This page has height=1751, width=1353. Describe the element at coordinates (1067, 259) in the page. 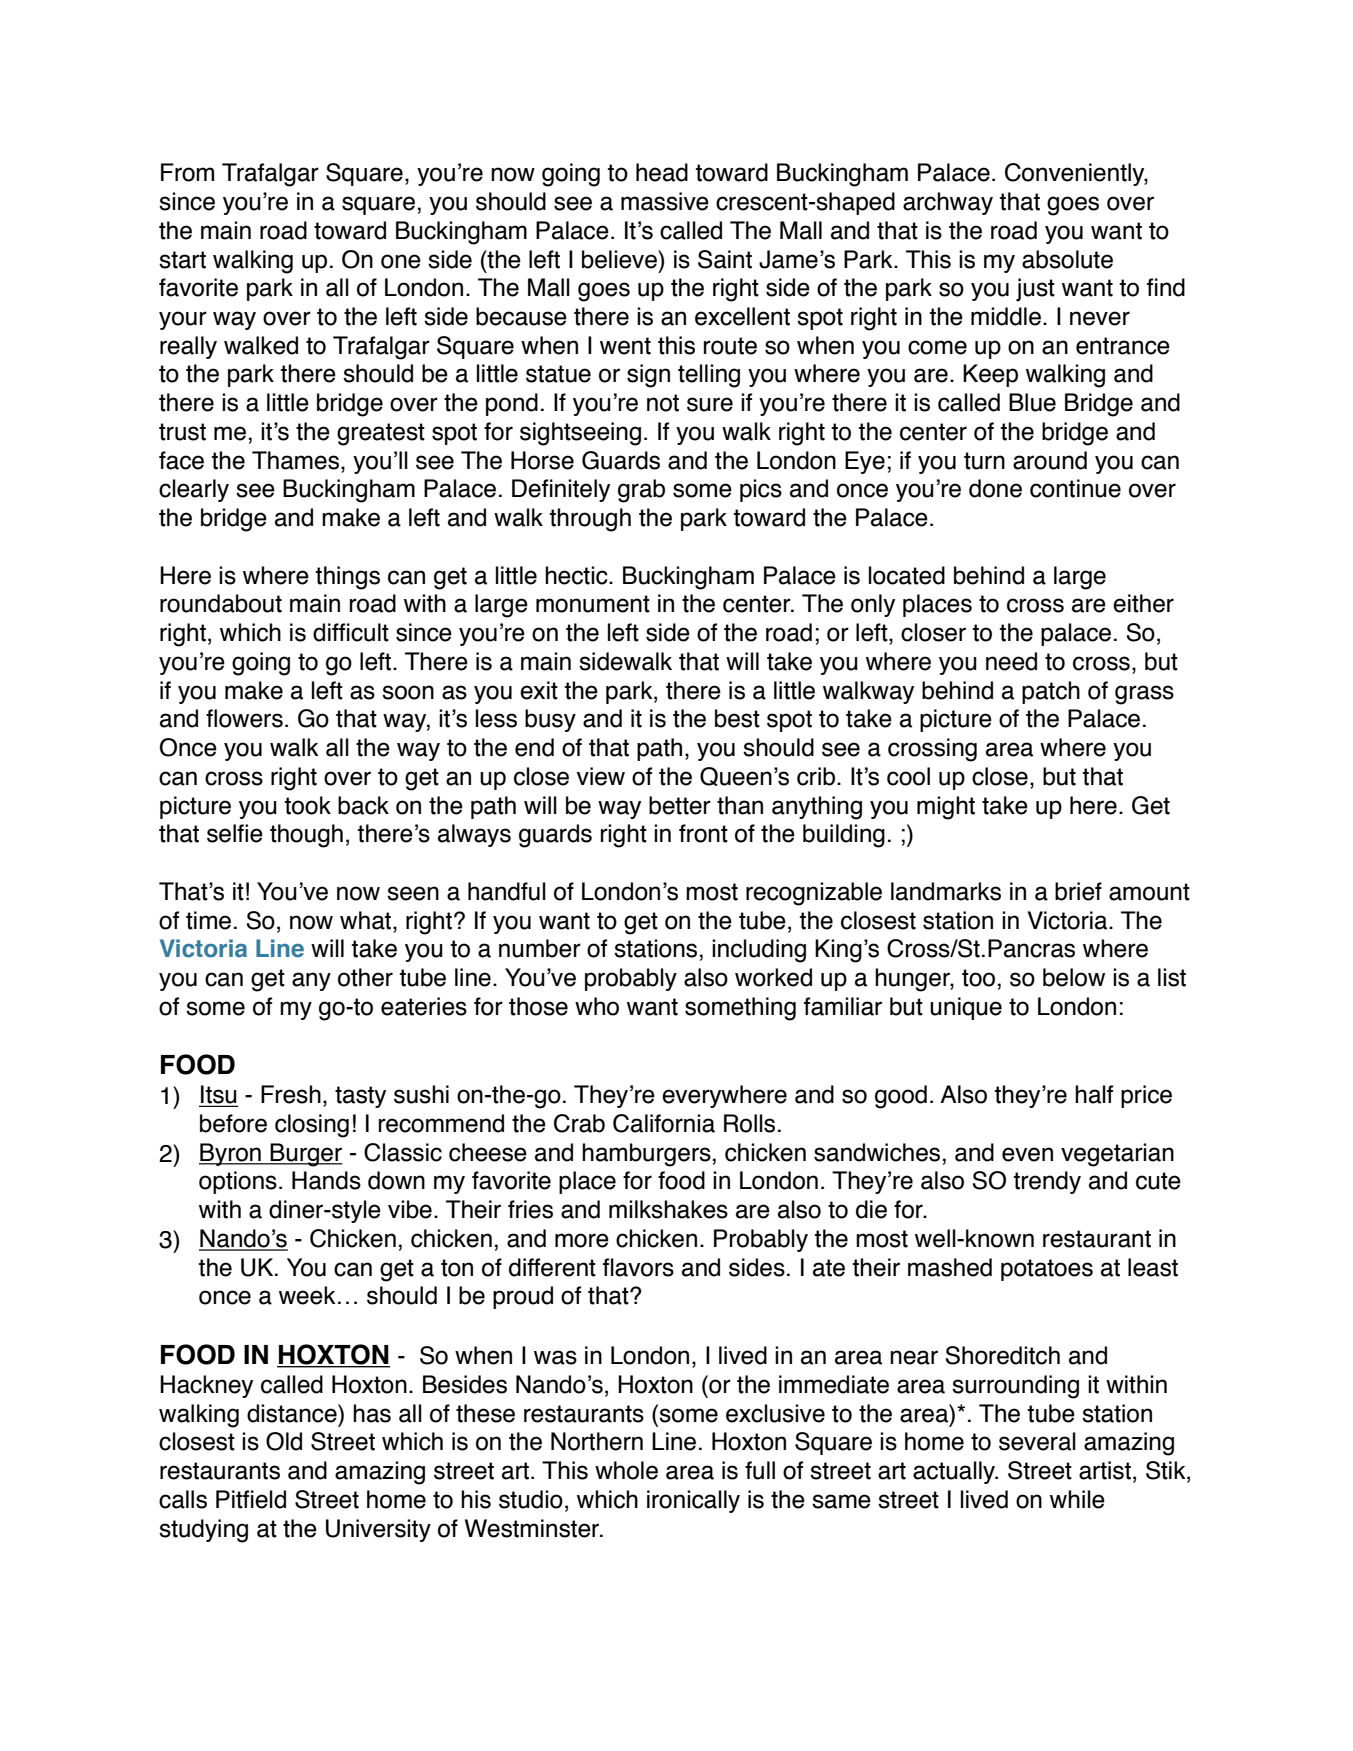

I see `absolute` at that location.
